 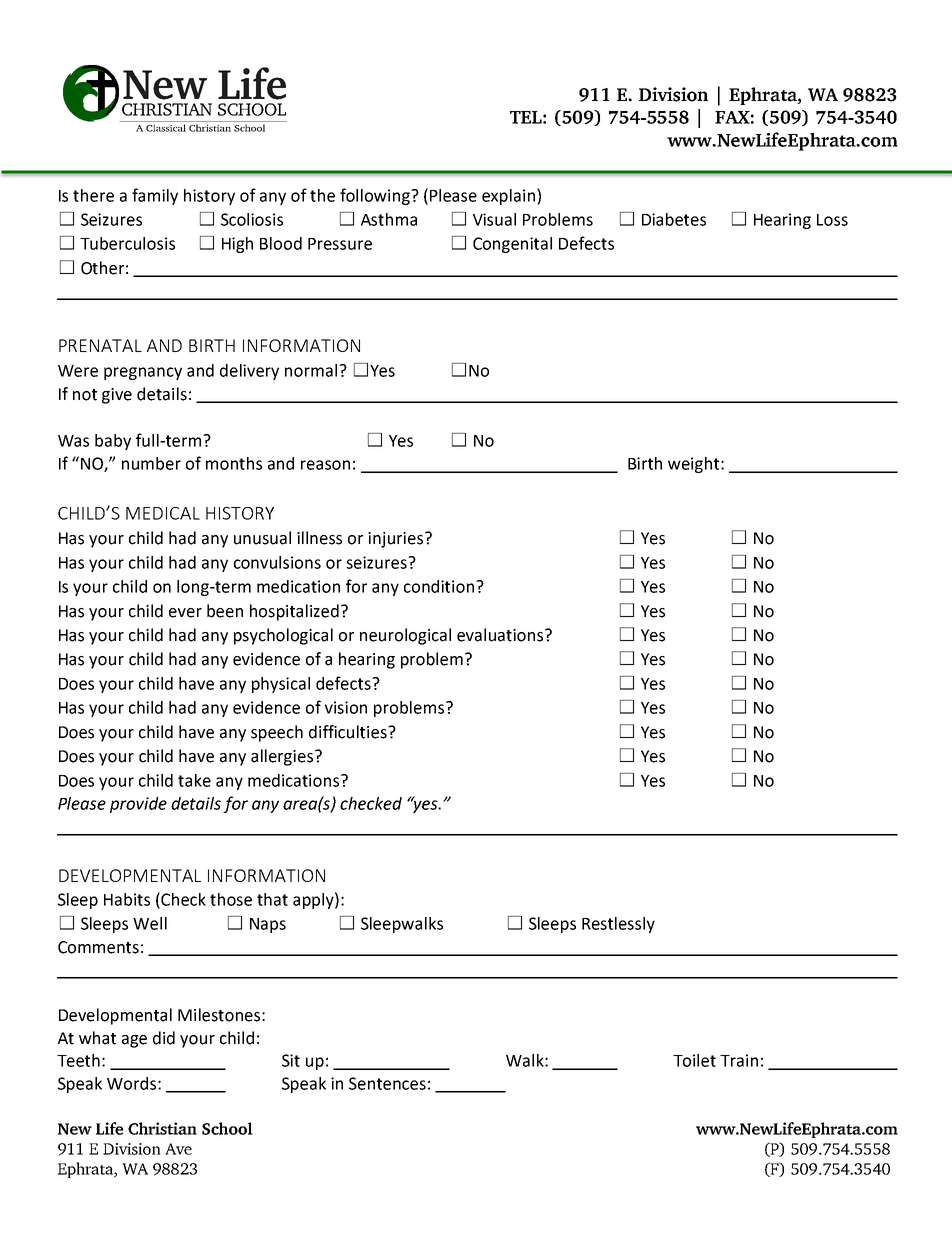 I want to click on Christian, so click(x=162, y=1128).
